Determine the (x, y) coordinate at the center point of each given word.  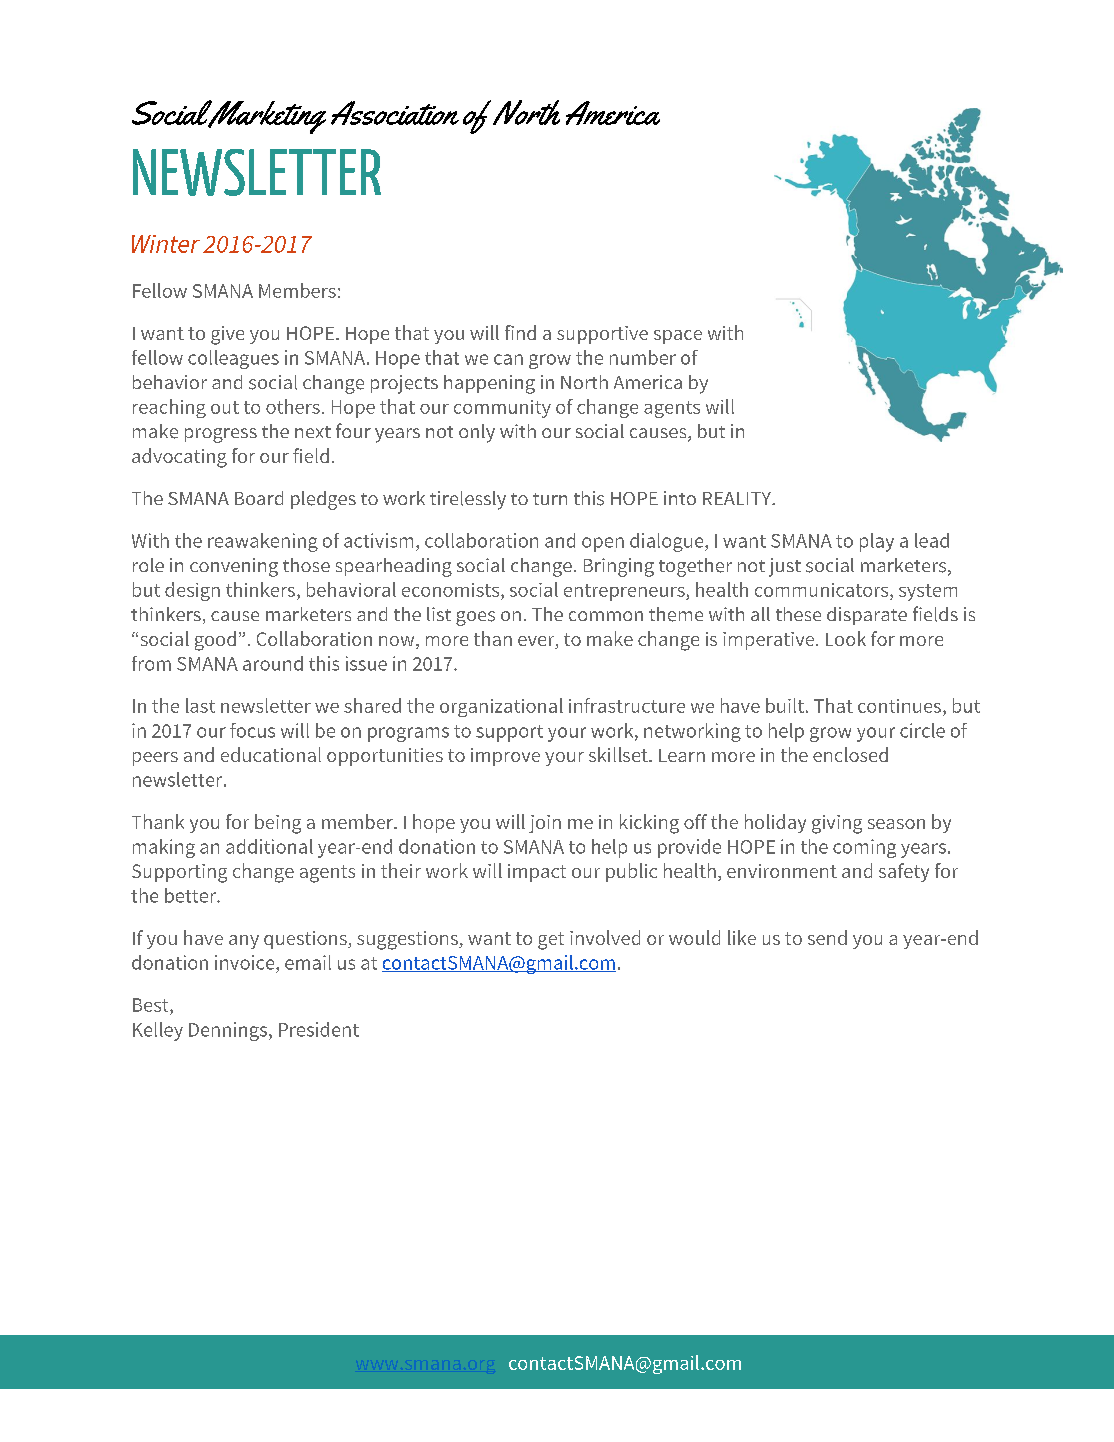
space (678, 337)
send (827, 937)
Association (395, 113)
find (520, 332)
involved (605, 937)
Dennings (228, 1031)
